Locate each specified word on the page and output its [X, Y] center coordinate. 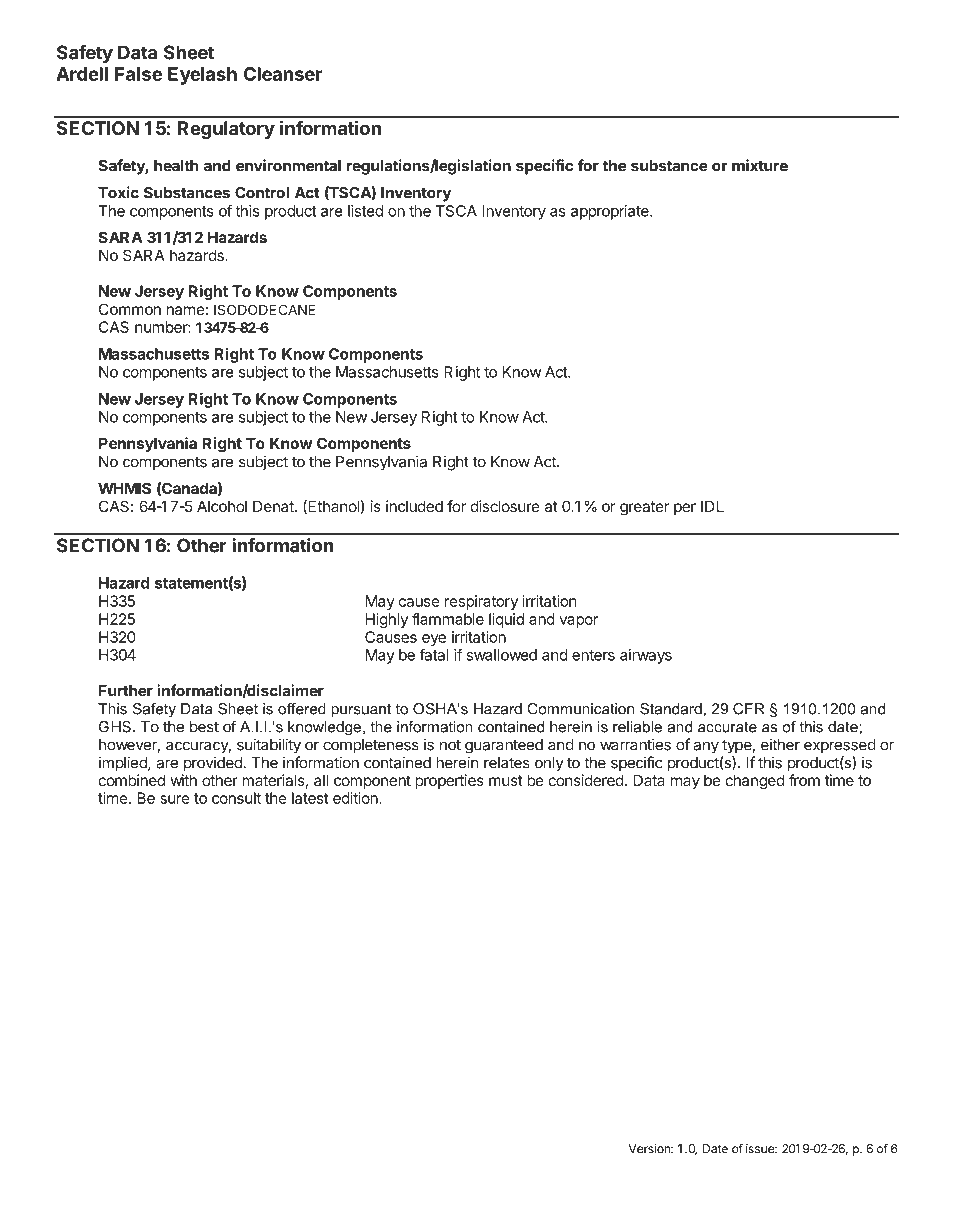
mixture [760, 165]
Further [126, 691]
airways [646, 656]
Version [650, 1149]
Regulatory [226, 130]
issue [761, 1149]
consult [236, 798]
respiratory [481, 602]
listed [365, 211]
